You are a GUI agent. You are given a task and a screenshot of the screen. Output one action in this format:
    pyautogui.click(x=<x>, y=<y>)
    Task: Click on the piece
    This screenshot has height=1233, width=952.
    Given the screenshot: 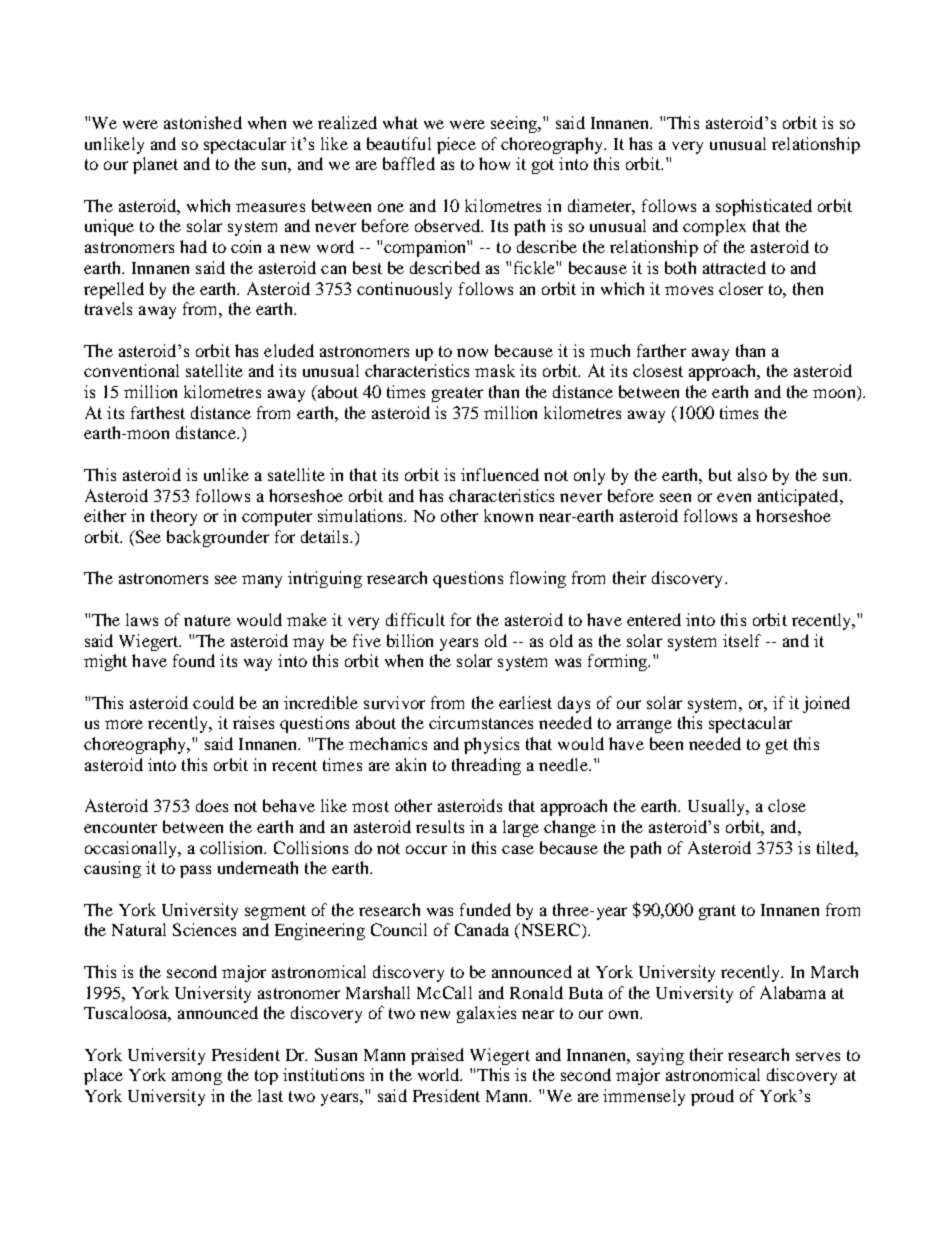 What is the action you would take?
    pyautogui.click(x=456, y=145)
